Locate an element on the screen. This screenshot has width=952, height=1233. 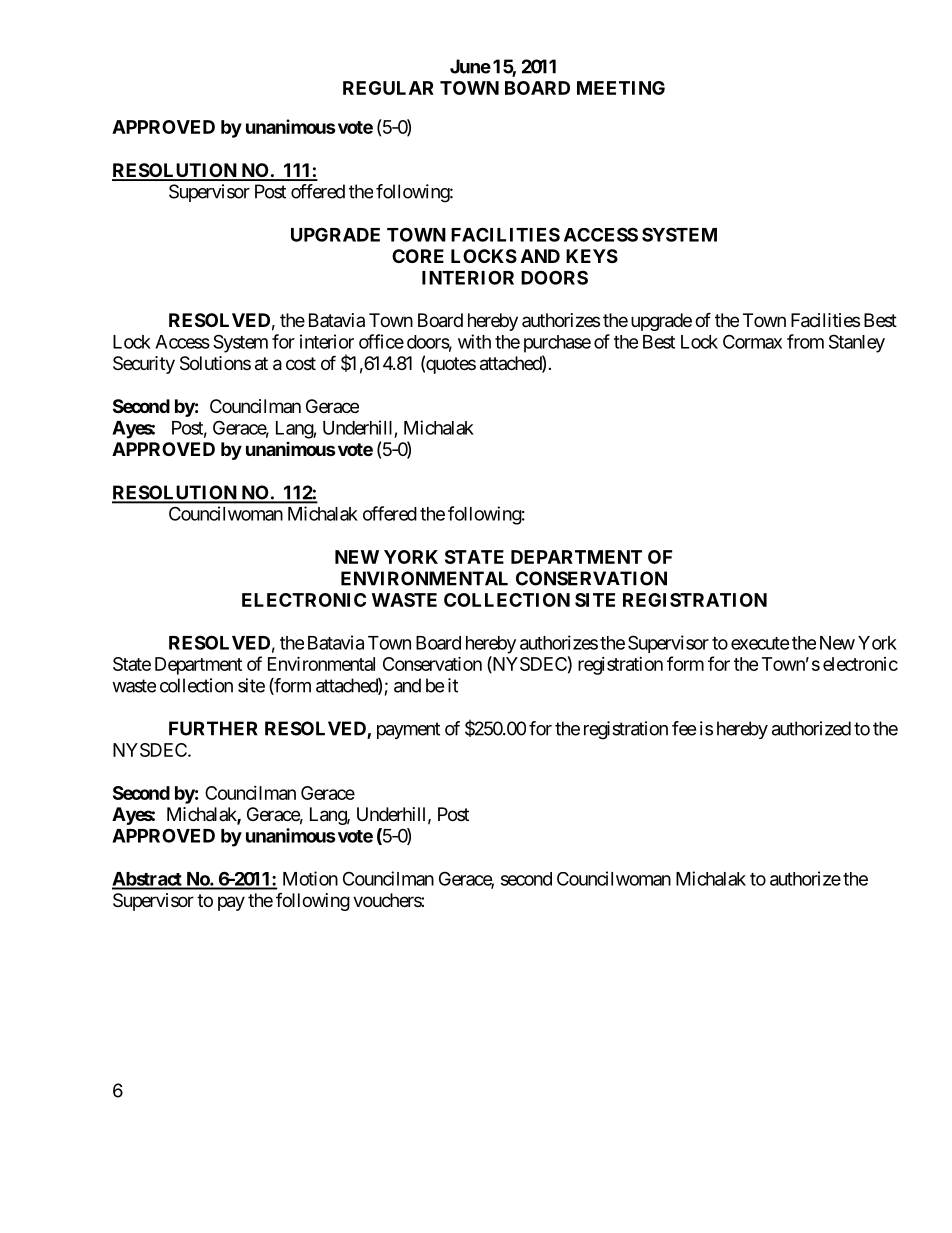
KEYS is located at coordinates (592, 256).
